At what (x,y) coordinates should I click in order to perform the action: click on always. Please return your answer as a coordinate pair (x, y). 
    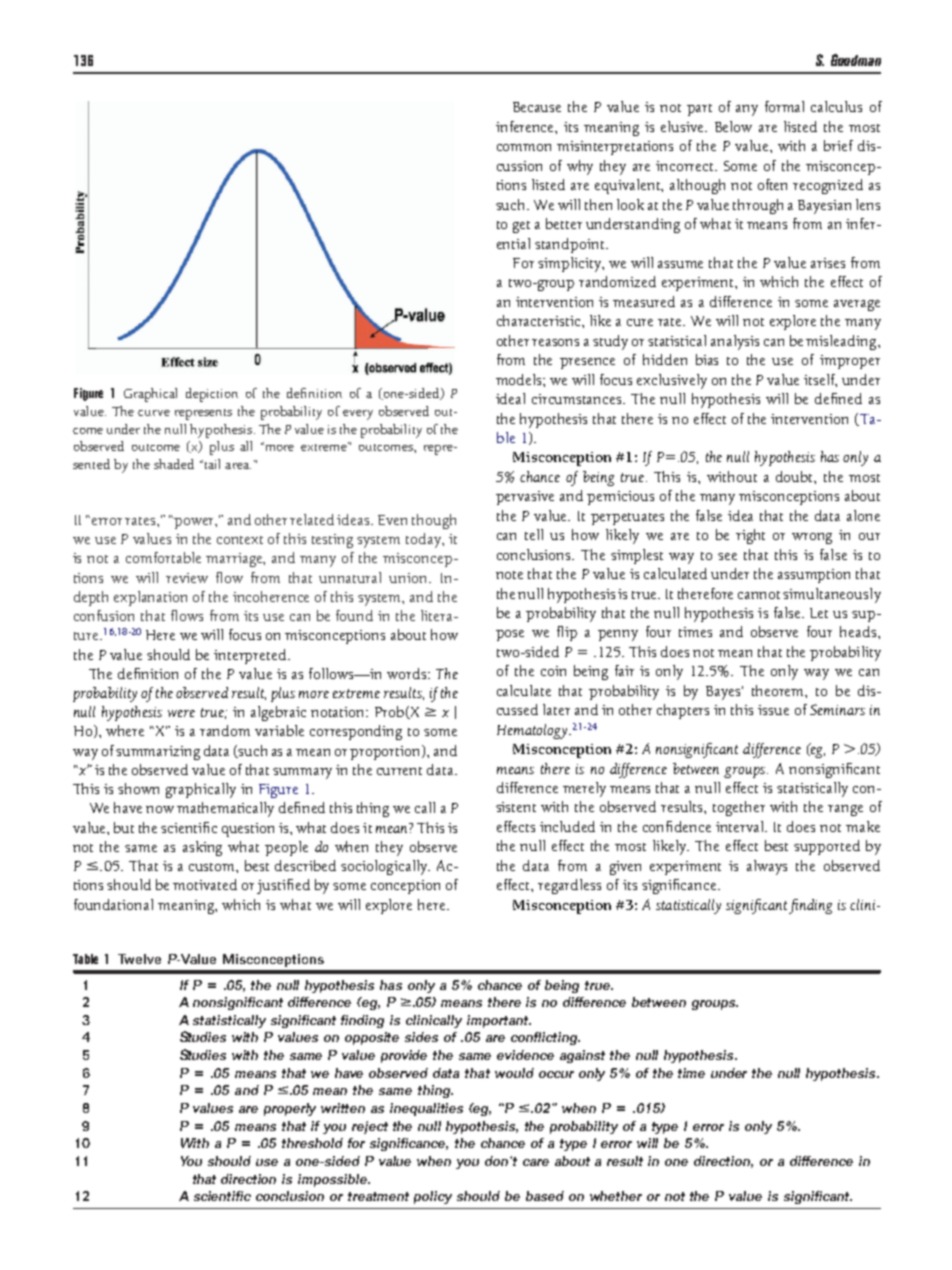
    Looking at the image, I should click on (767, 867).
